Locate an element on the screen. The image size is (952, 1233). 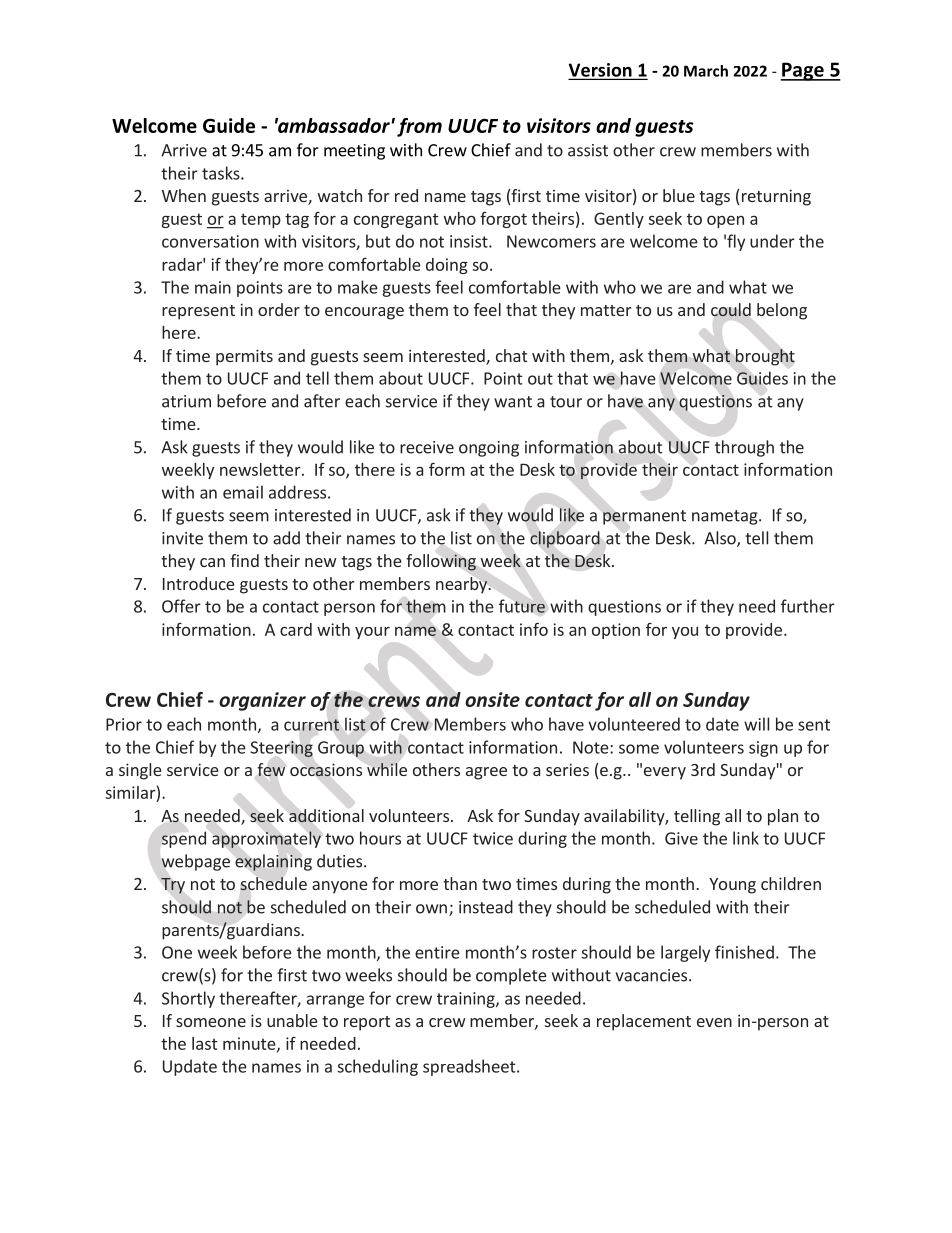
When is located at coordinates (184, 195).
